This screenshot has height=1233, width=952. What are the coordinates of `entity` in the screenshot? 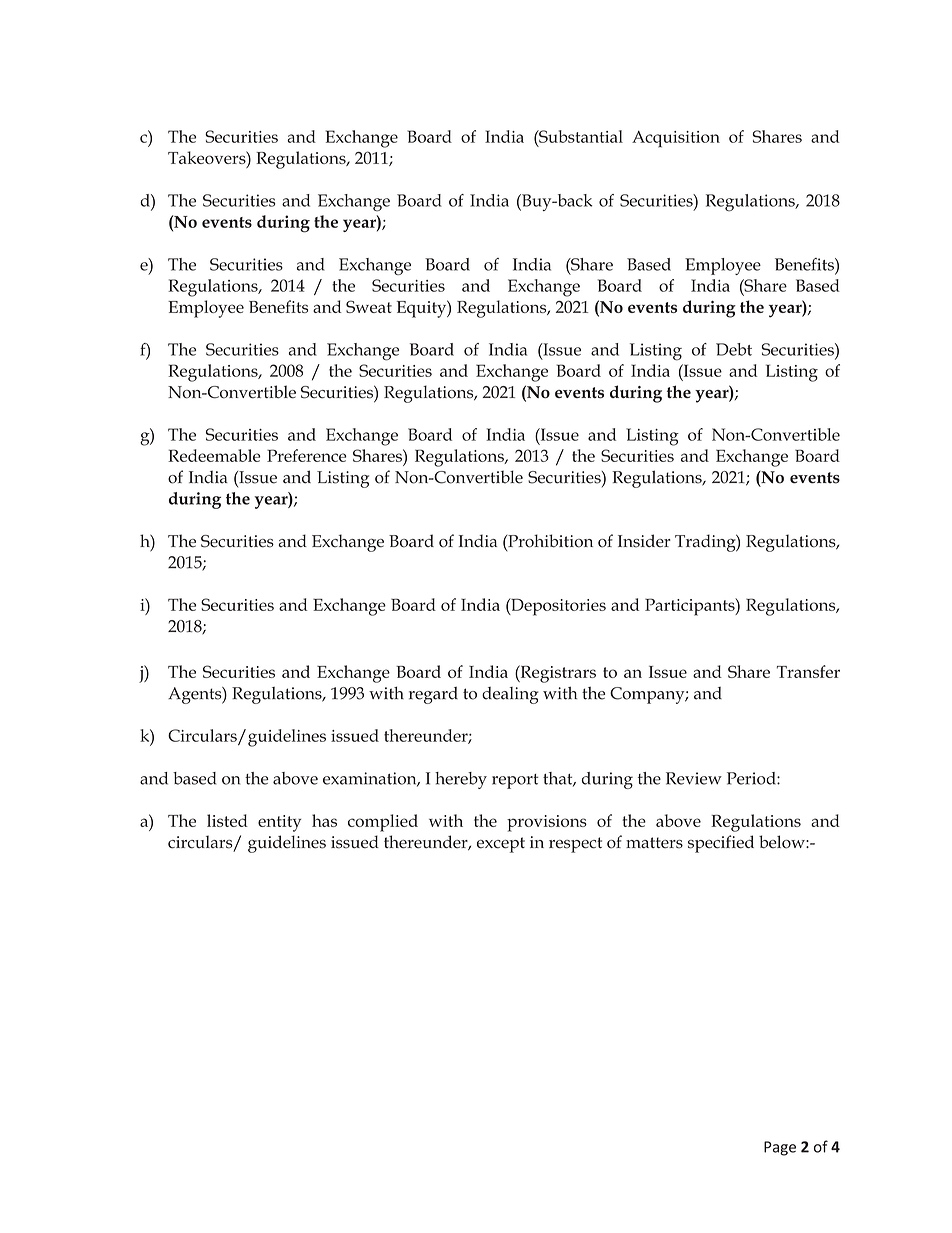 It's located at (279, 823).
